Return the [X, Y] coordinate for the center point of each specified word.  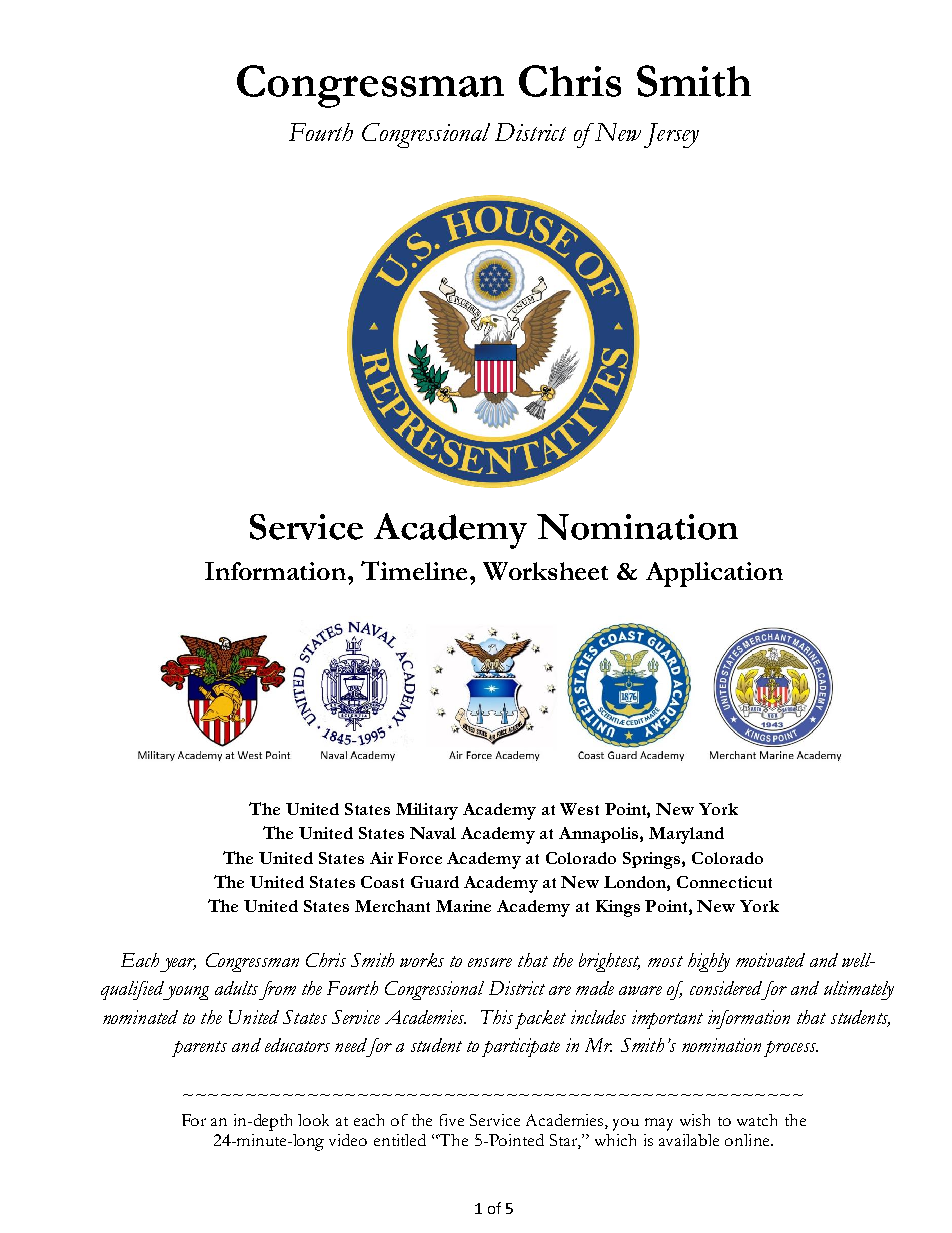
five [452, 1120]
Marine [463, 906]
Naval [433, 833]
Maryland [686, 835]
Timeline [414, 570]
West [579, 809]
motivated [770, 960]
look [313, 1120]
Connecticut [724, 882]
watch [757, 1120]
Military [427, 811]
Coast [382, 882]
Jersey [671, 135]
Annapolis [600, 835]
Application [714, 574]
